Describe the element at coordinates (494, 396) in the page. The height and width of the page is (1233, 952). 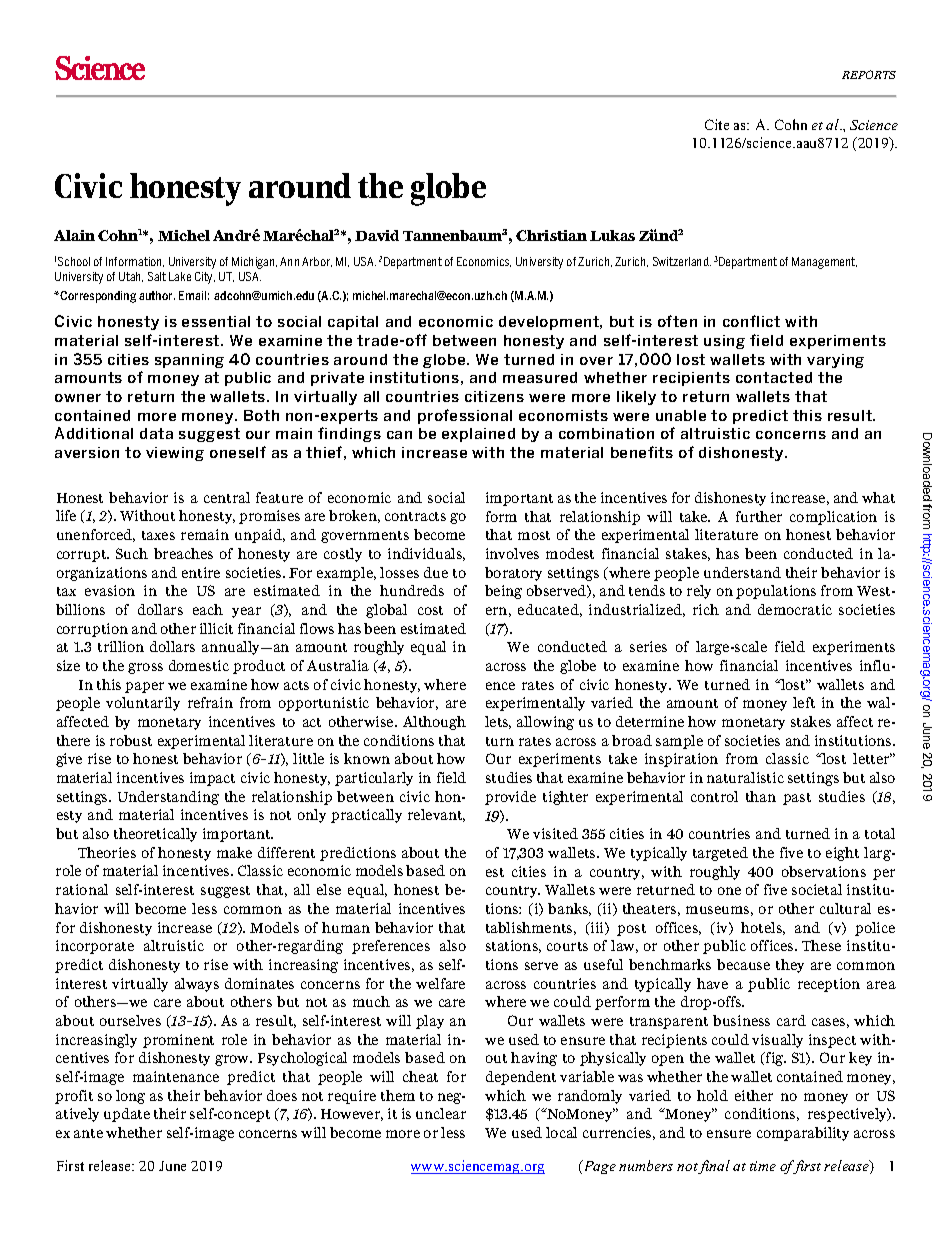
I see `citizens` at that location.
